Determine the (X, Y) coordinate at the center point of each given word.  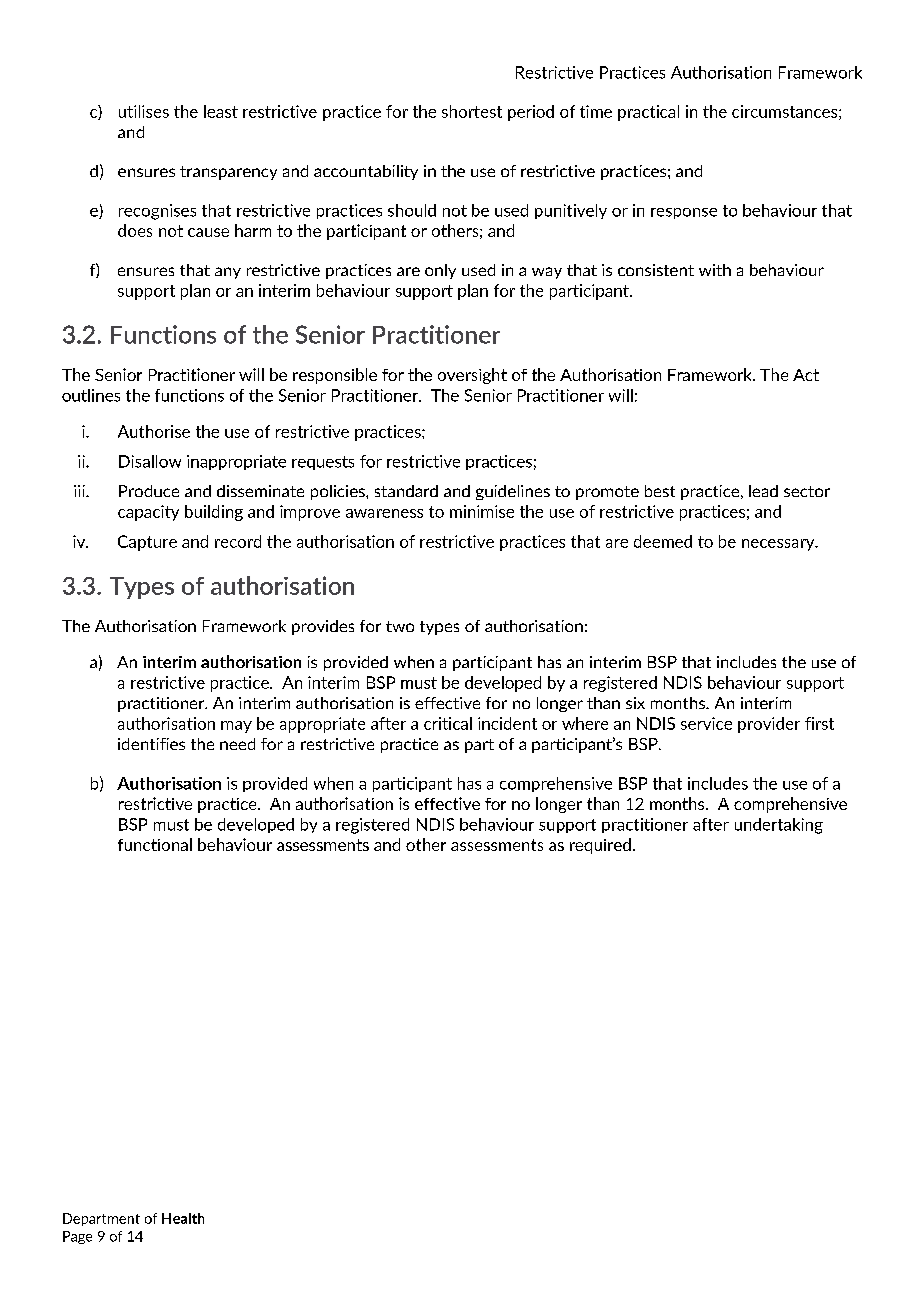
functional (155, 844)
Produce (149, 491)
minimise (482, 511)
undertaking (779, 826)
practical (648, 113)
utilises (144, 111)
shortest (472, 111)
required (600, 846)
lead (763, 491)
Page (77, 1237)
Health (183, 1218)
